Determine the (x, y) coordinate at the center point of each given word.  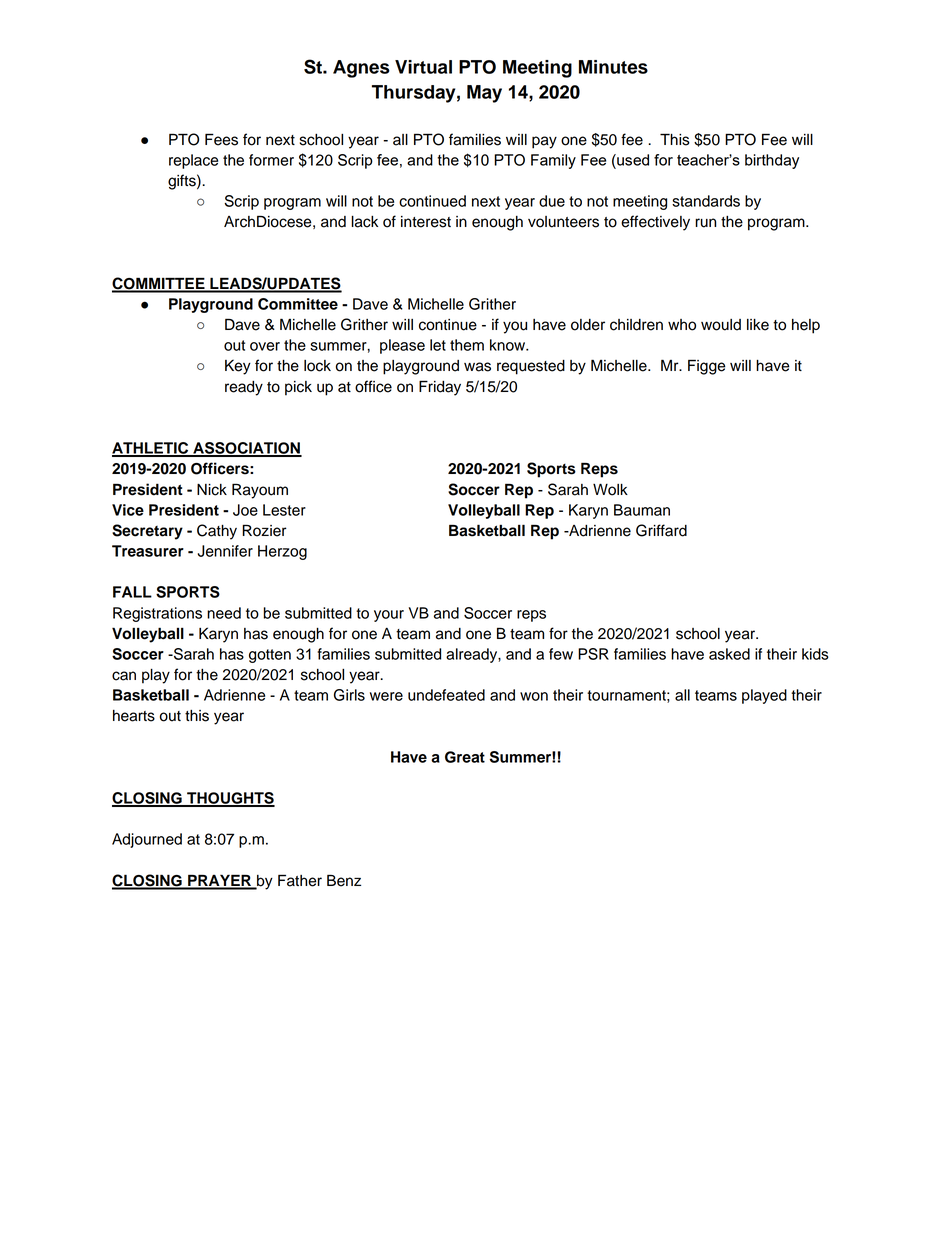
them (467, 345)
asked (729, 654)
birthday (772, 161)
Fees (221, 139)
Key (238, 367)
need (224, 613)
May (484, 94)
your (389, 616)
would (721, 325)
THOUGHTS (230, 799)
